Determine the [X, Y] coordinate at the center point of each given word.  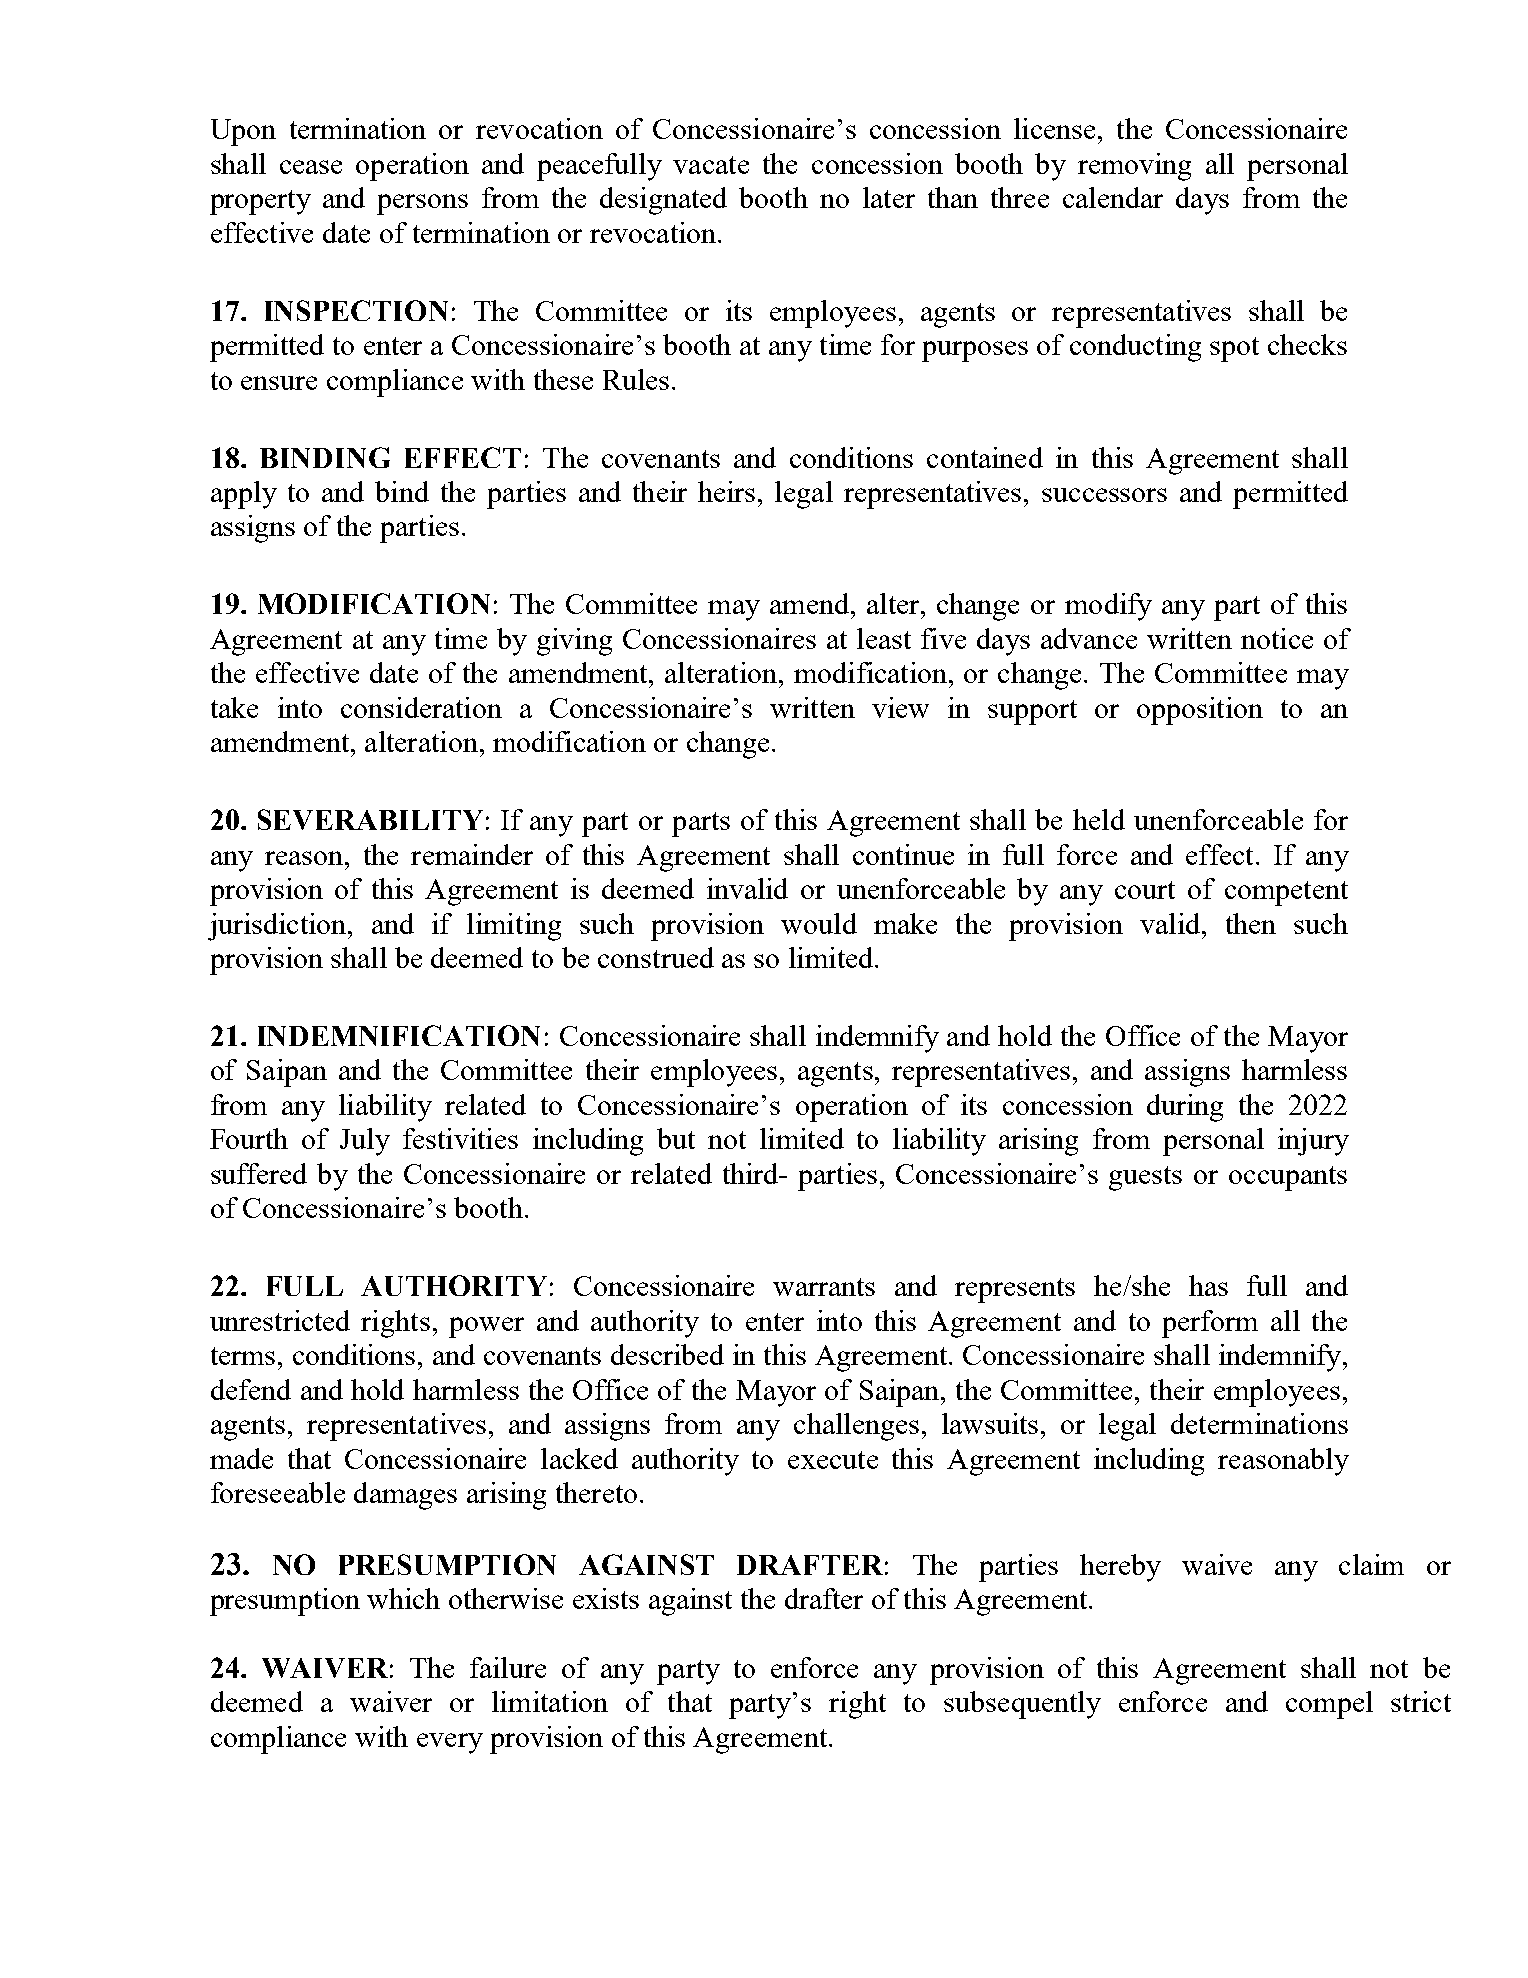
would [819, 923]
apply [244, 495]
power [486, 1327]
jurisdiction [278, 927]
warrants [824, 1287]
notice [1277, 638]
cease [311, 167]
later [889, 197]
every [450, 1743]
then [1251, 923]
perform [1210, 1324]
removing [1134, 167]
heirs [726, 491]
